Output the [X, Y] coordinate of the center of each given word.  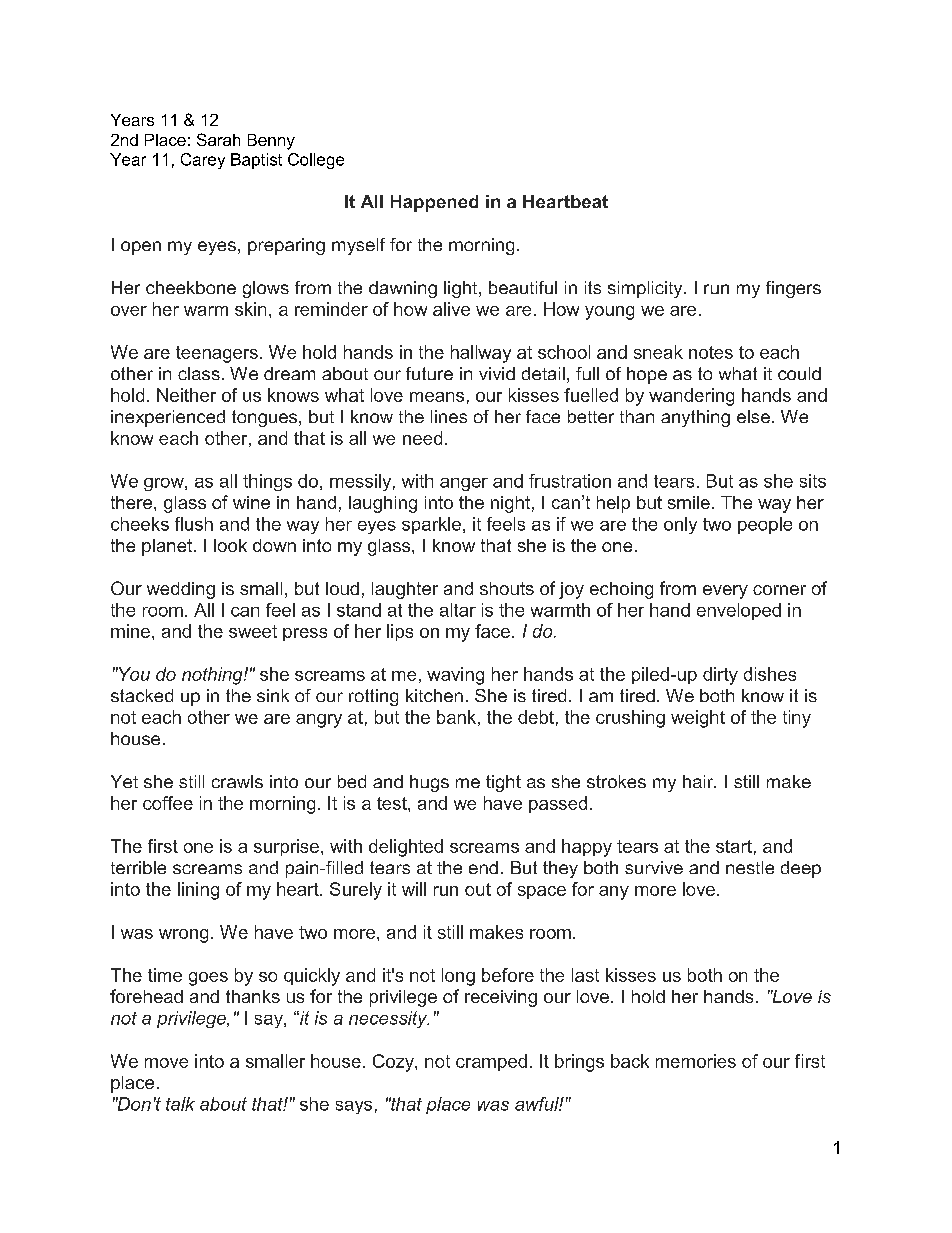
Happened [434, 203]
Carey [203, 161]
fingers [793, 289]
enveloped [739, 611]
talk [180, 1104]
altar [458, 610]
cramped [491, 1062]
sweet [253, 631]
